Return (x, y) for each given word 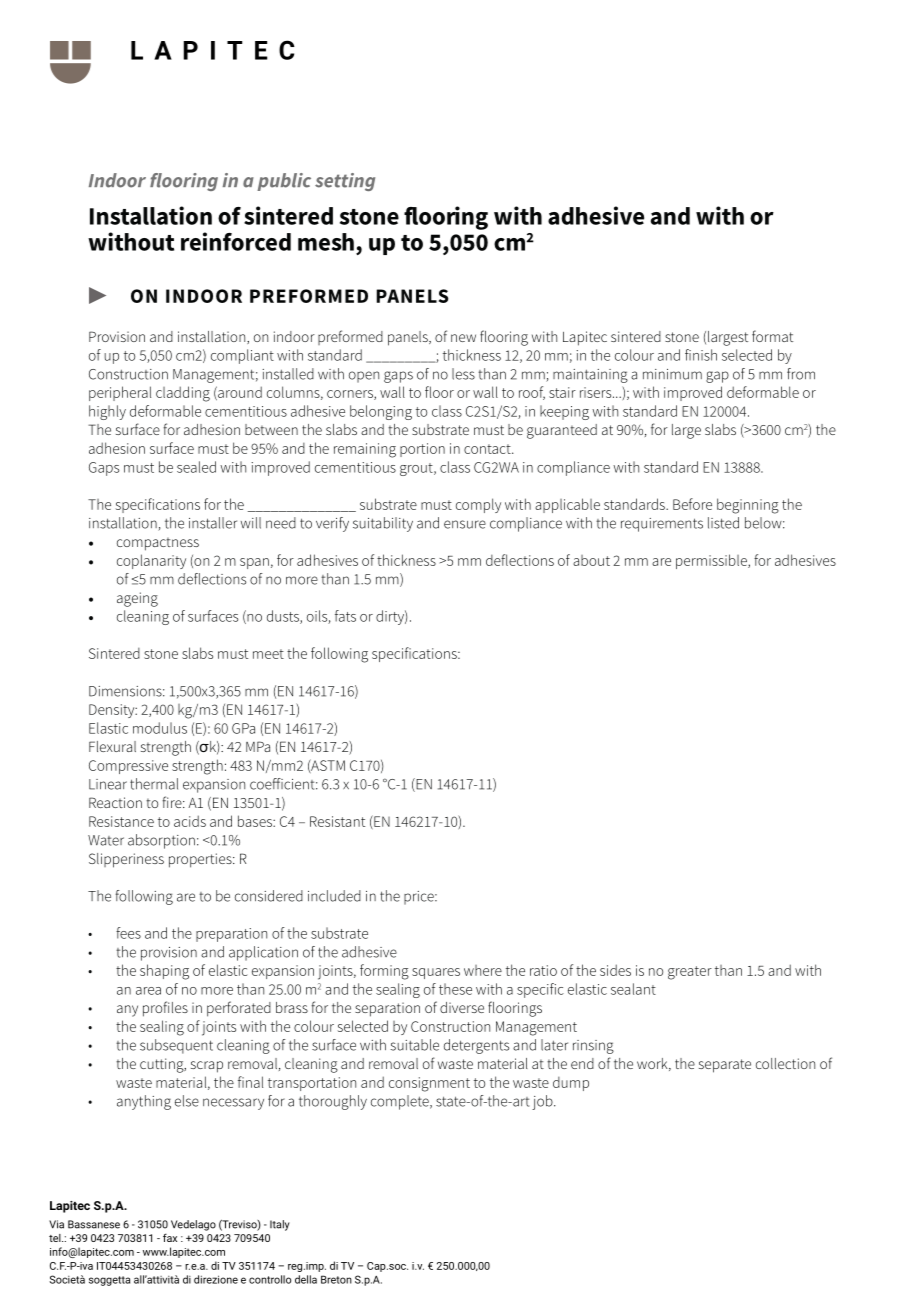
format (772, 336)
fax (170, 1237)
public (284, 182)
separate (725, 1066)
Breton (336, 1279)
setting (345, 182)
